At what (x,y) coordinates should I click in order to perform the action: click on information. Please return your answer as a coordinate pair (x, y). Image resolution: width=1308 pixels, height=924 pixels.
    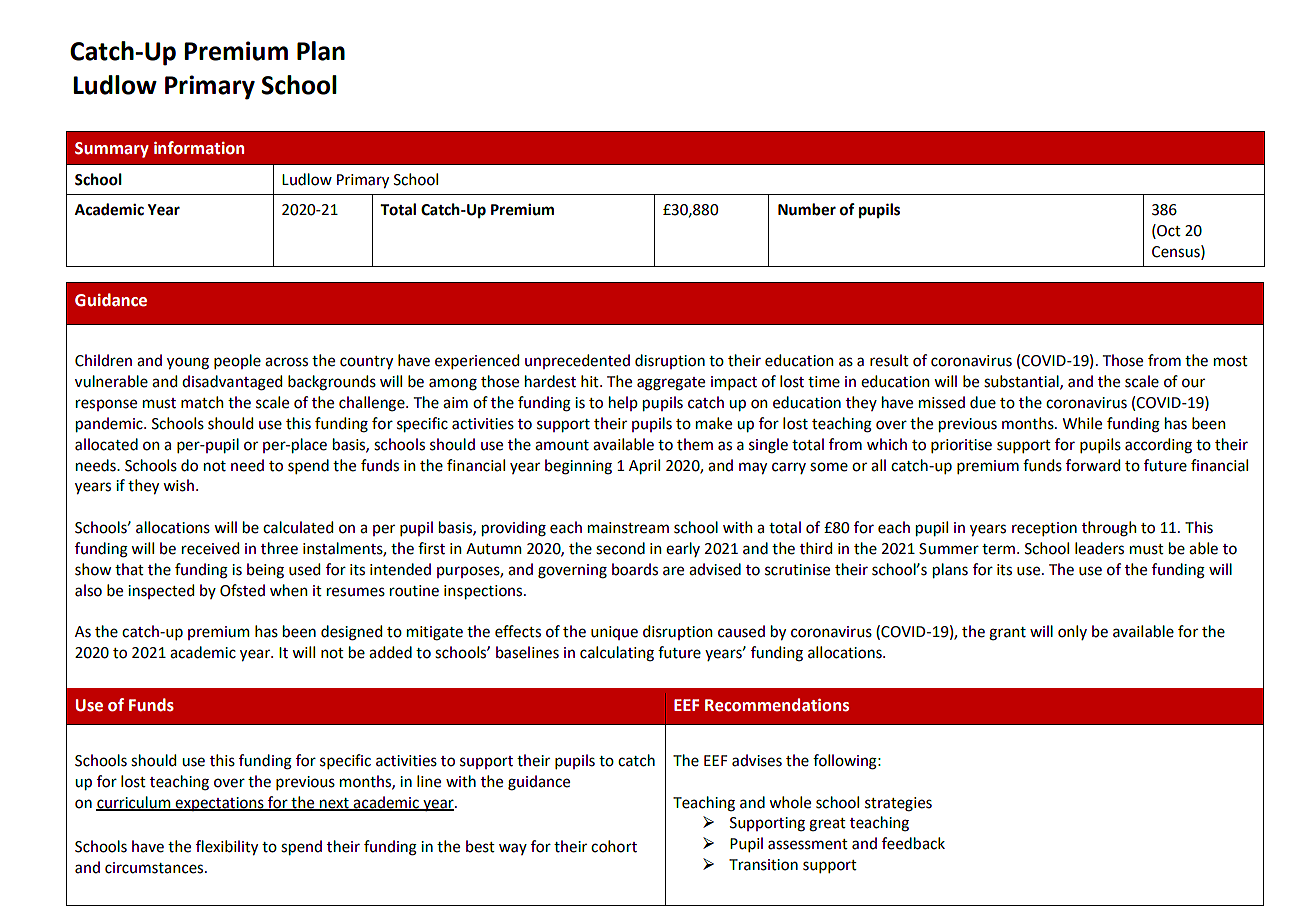
    Looking at the image, I should click on (199, 148).
